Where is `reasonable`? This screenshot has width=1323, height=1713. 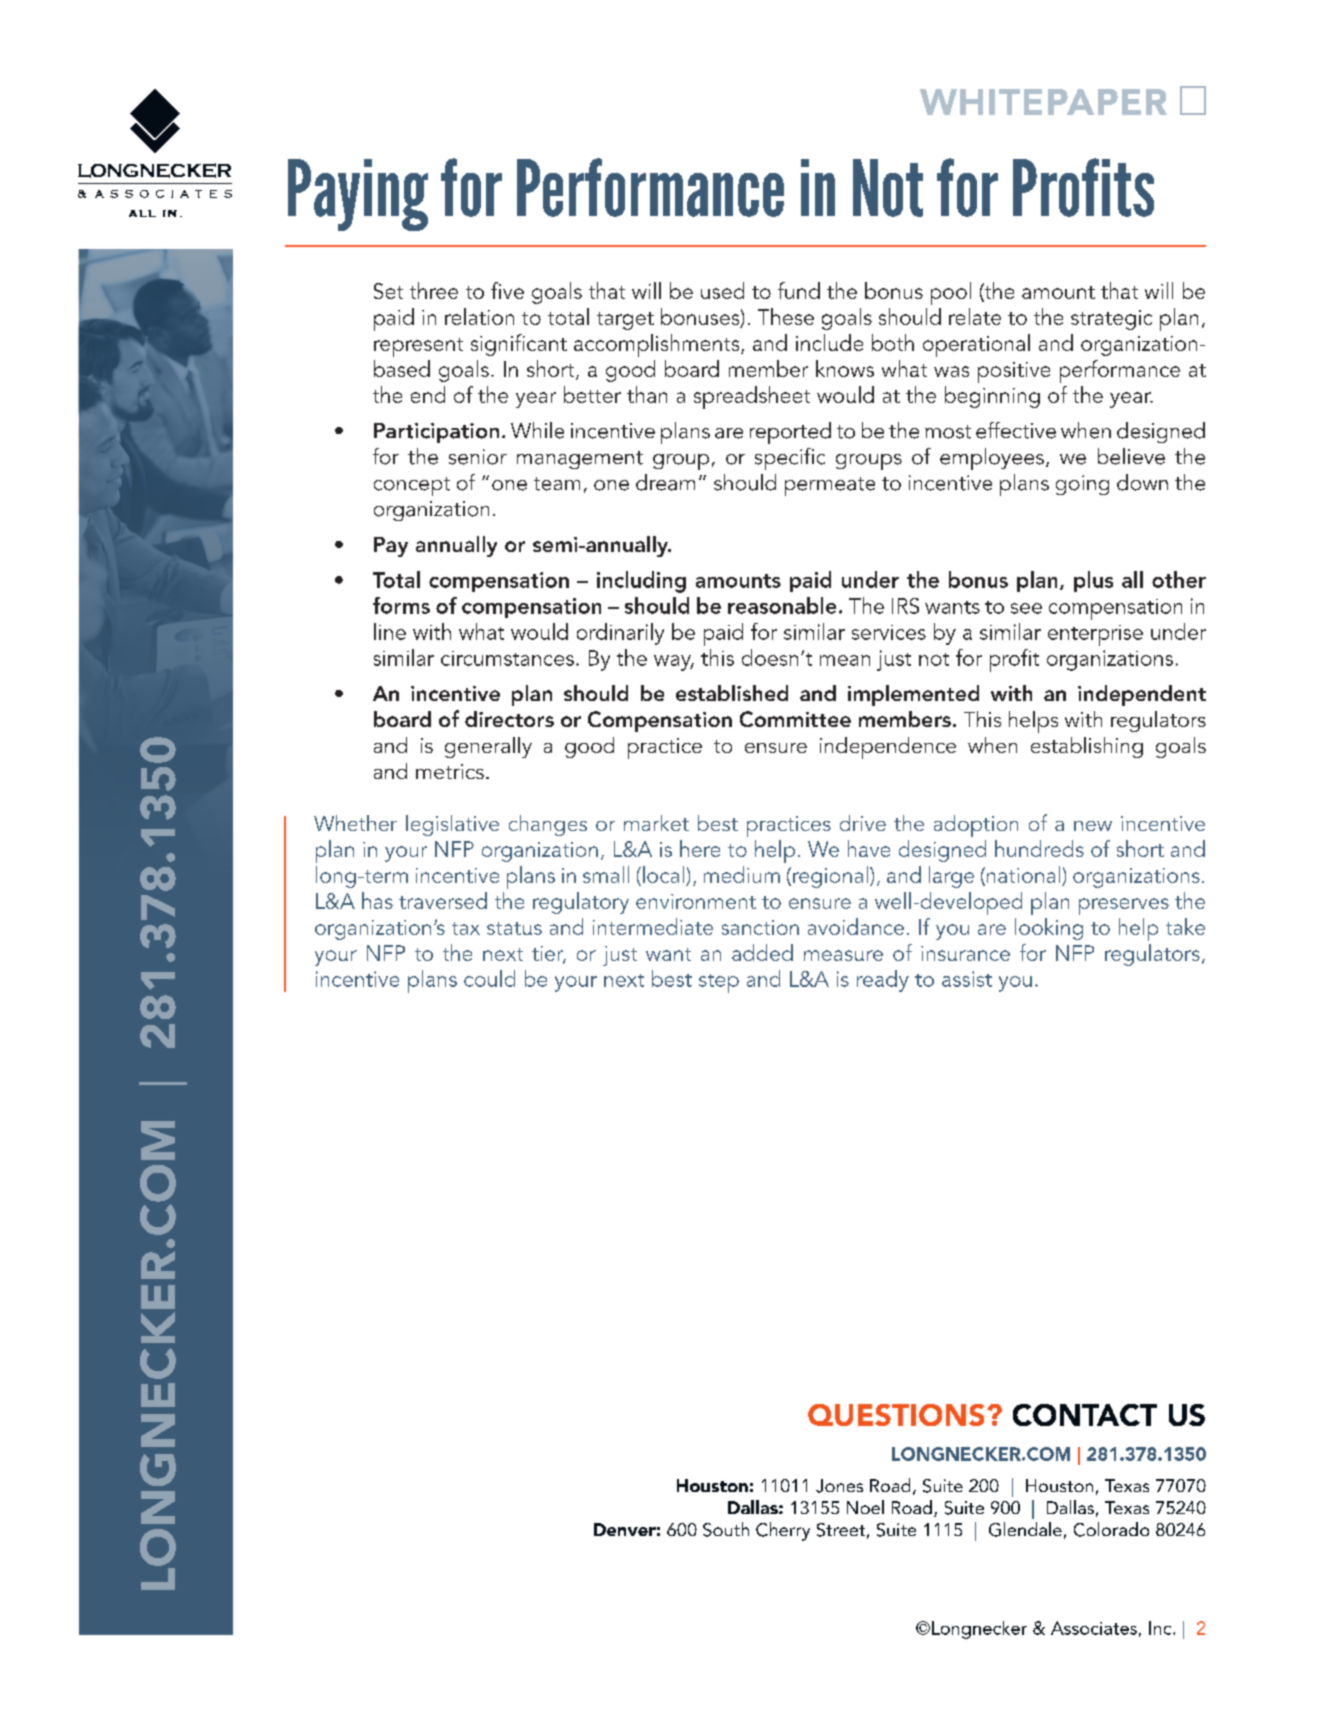 reasonable is located at coordinates (782, 605).
